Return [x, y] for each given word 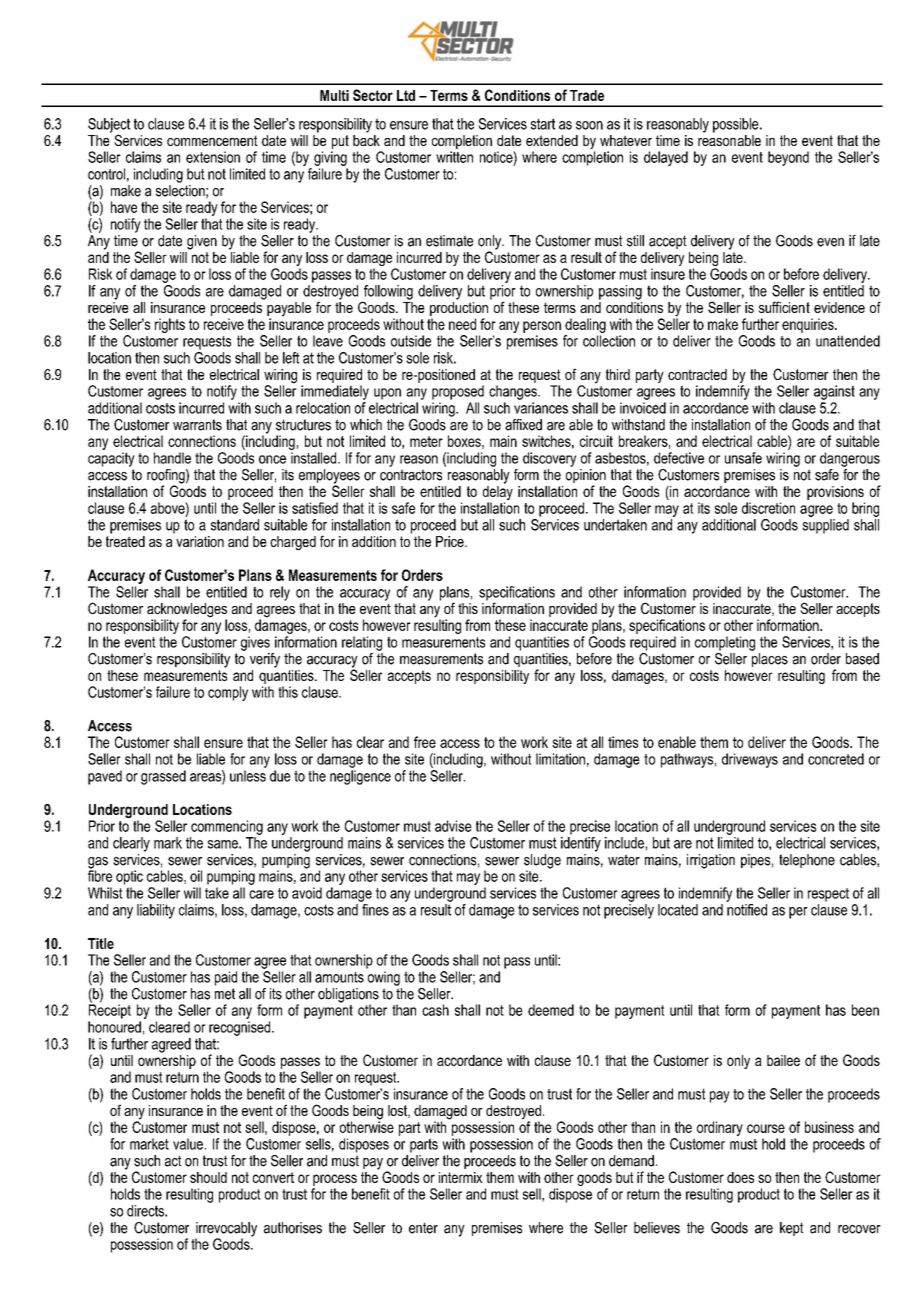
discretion [768, 508]
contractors [411, 475]
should [208, 1177]
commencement [212, 140]
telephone [807, 861]
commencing [227, 827]
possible [737, 125]
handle [172, 458]
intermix [461, 1177]
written [454, 157]
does [740, 1177]
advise [453, 826]
